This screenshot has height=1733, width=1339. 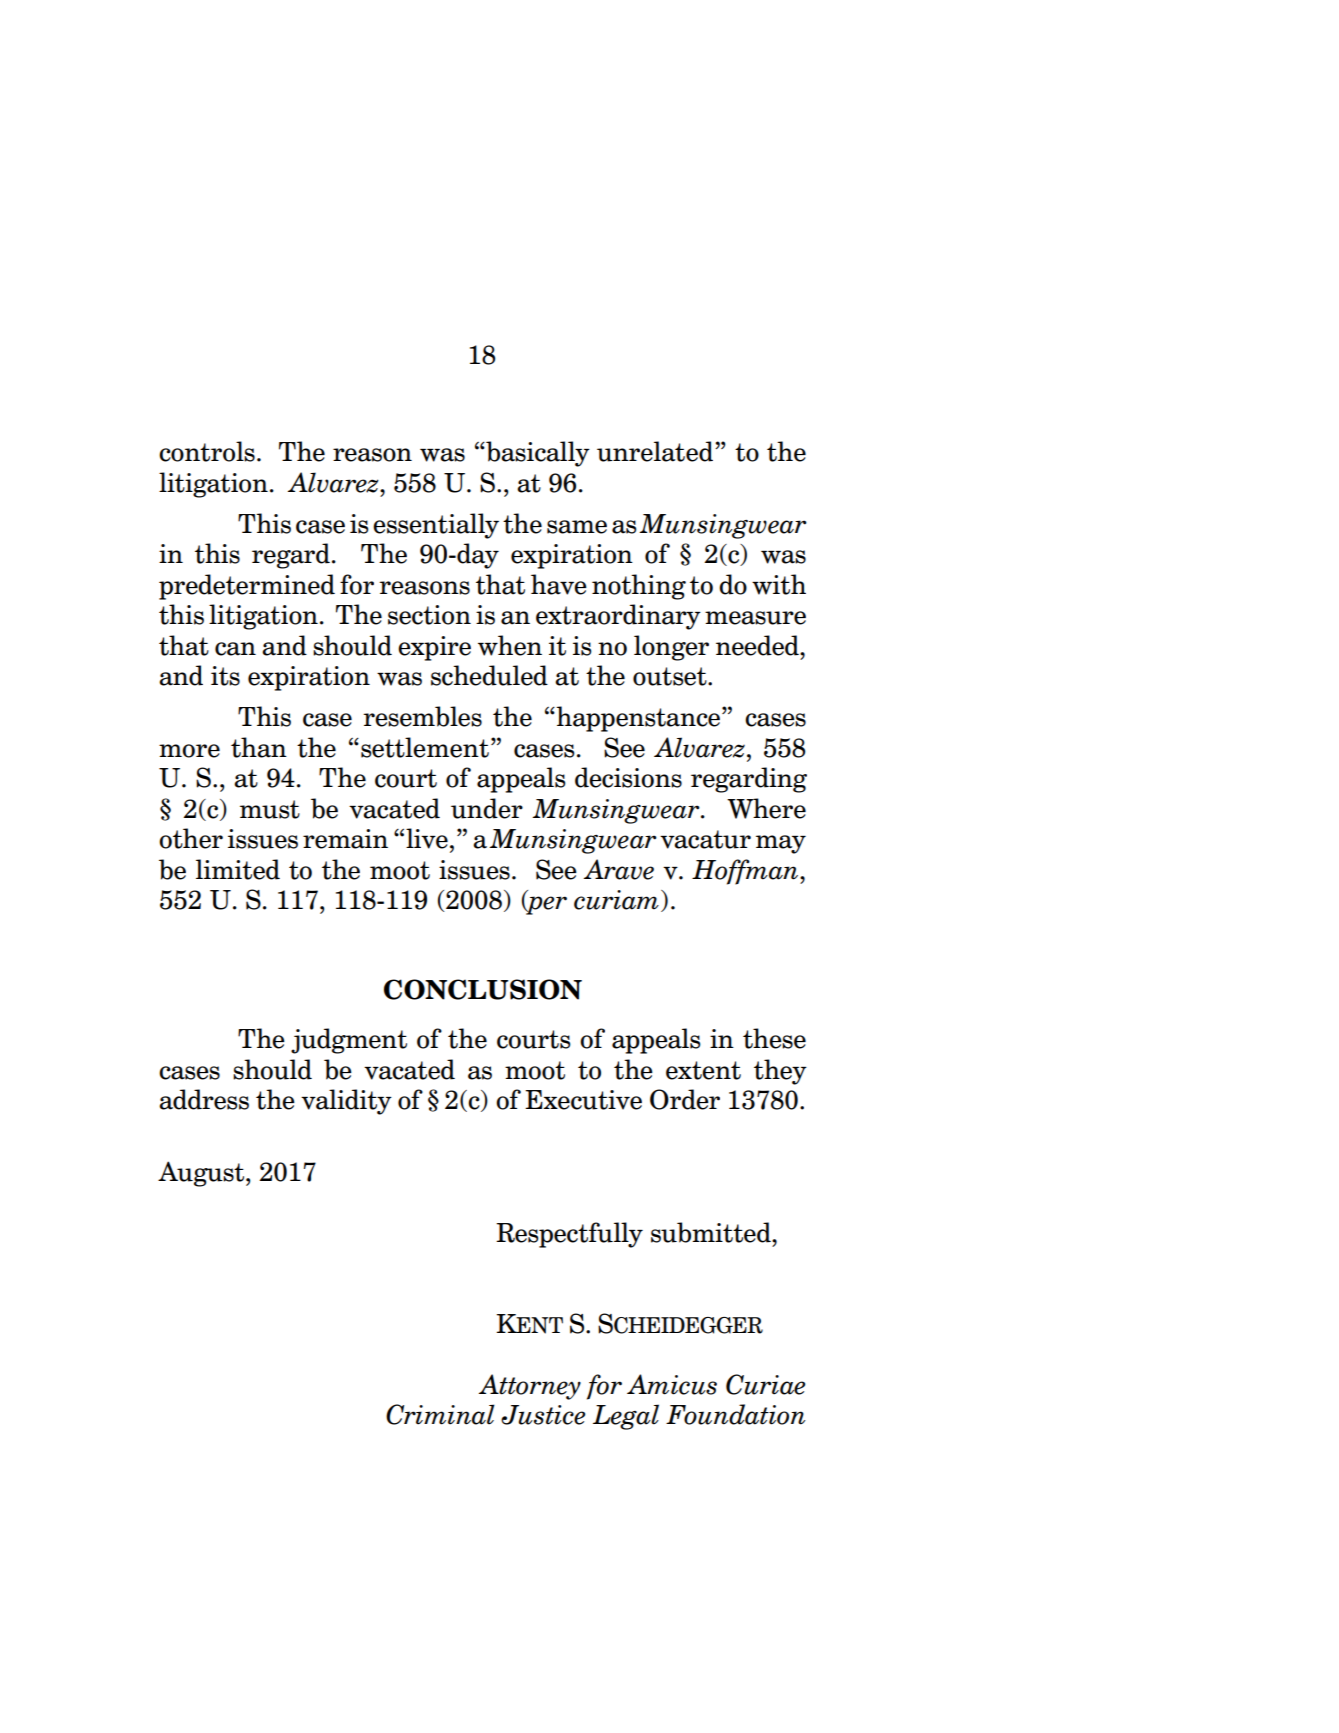 What do you see at coordinates (685, 1099) in the screenshot?
I see `Order` at bounding box center [685, 1099].
